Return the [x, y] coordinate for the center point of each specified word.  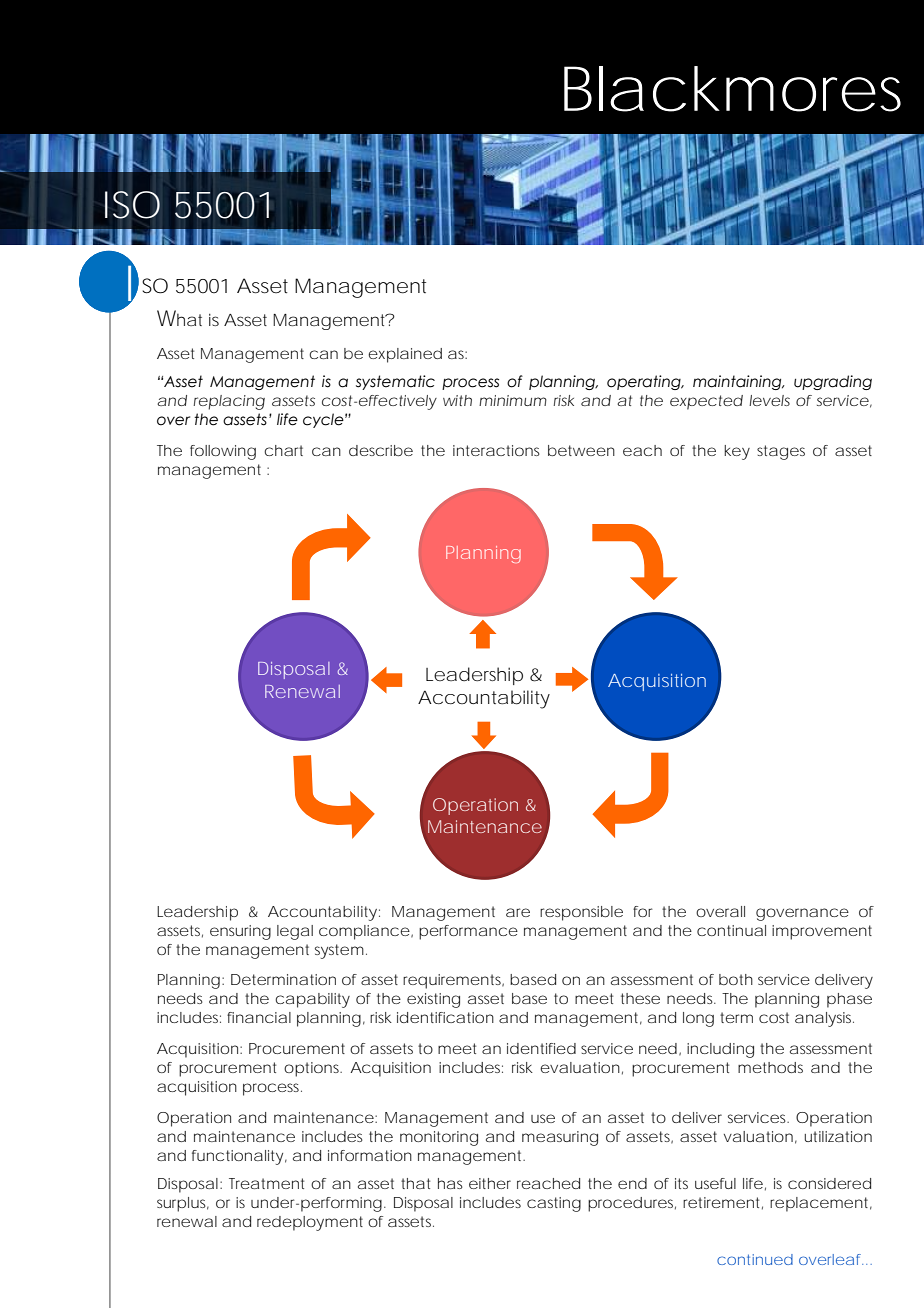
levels [769, 400]
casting [554, 1204]
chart [283, 450]
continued [755, 1259]
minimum [513, 400]
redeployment [310, 1223]
